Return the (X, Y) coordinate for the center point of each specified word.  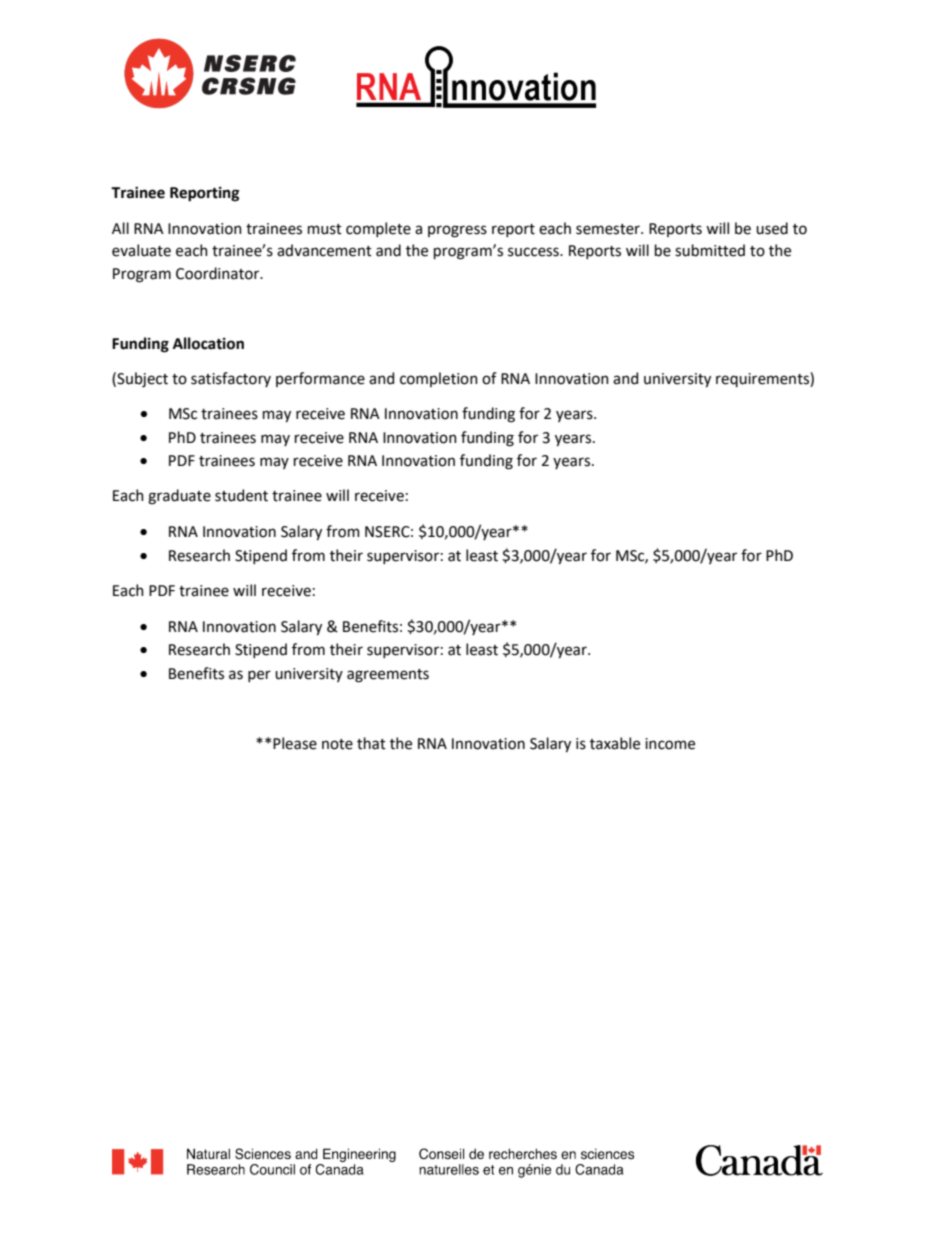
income (670, 744)
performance (320, 379)
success (534, 252)
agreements (388, 676)
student (241, 495)
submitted (710, 250)
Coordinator (219, 273)
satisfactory (231, 379)
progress (457, 231)
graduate (179, 497)
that (371, 743)
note (337, 744)
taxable (615, 743)
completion (439, 379)
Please (295, 743)
